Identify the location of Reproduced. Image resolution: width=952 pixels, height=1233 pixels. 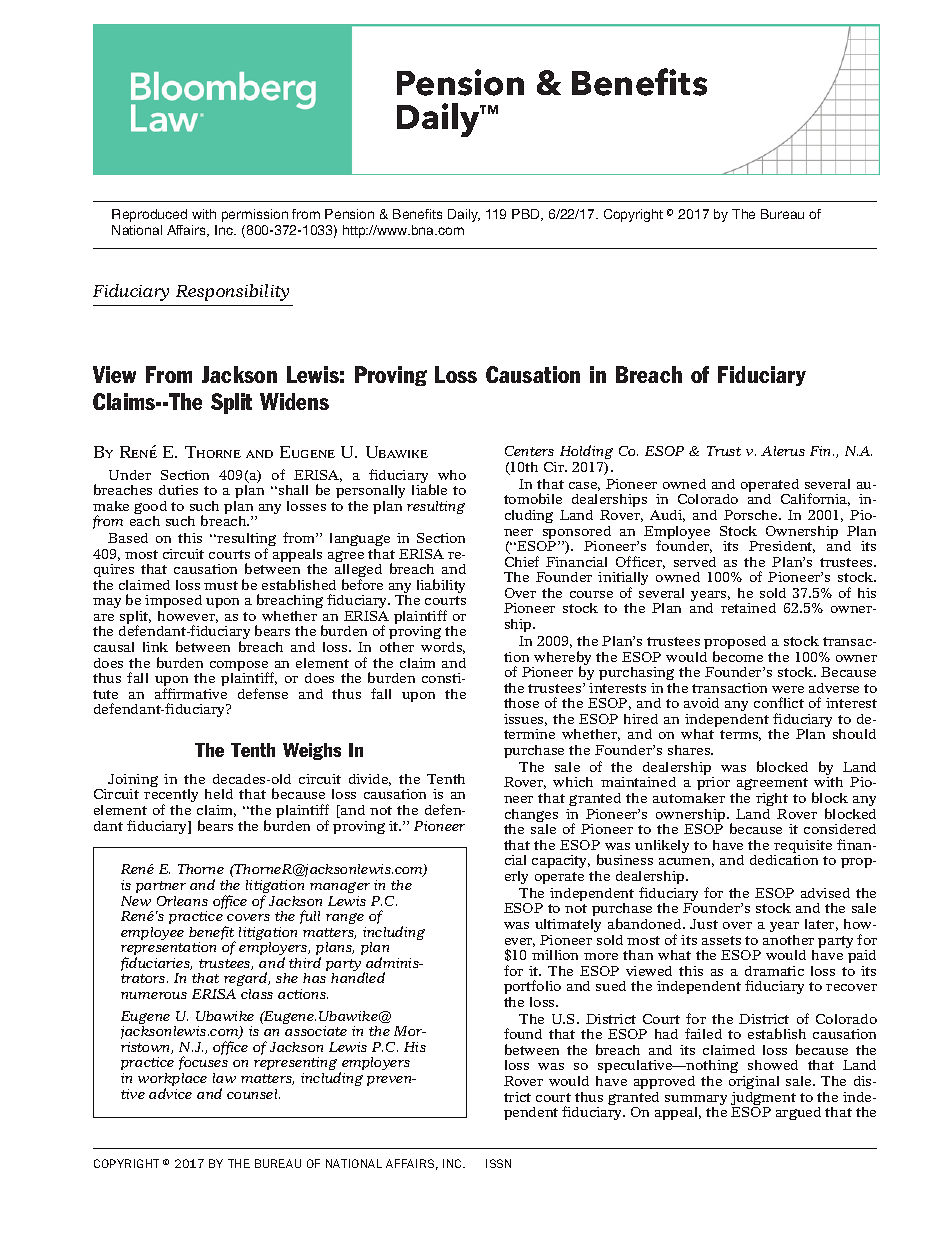
(149, 215).
